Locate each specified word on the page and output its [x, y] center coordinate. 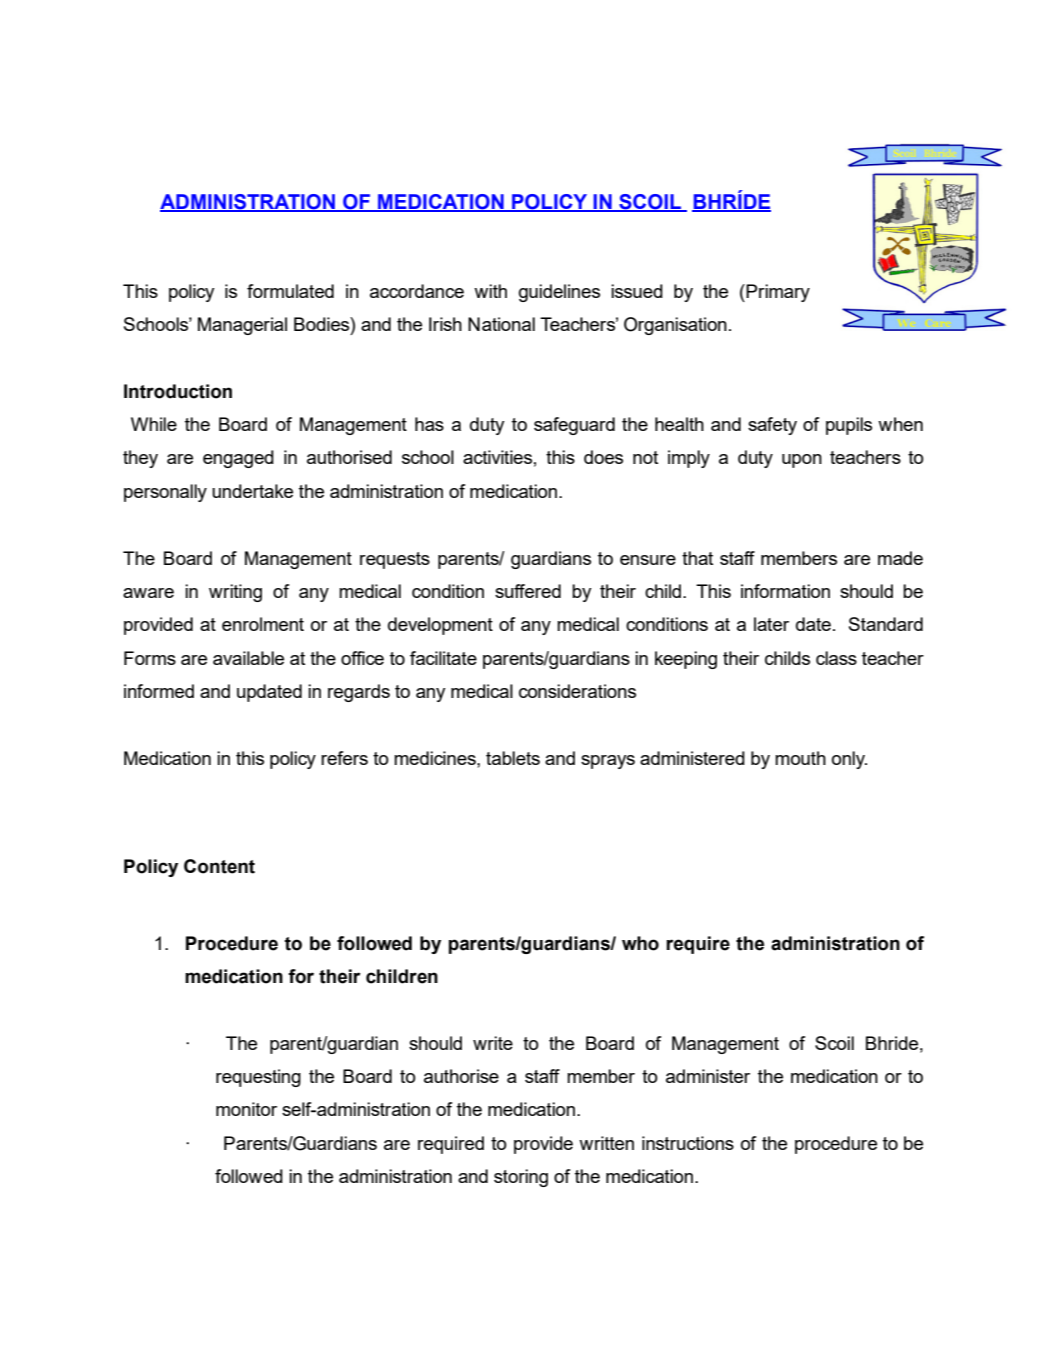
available [248, 658]
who [640, 943]
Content [219, 866]
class [836, 658]
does [603, 457]
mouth [800, 758]
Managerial [242, 326]
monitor [246, 1109]
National [501, 324]
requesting [258, 1078]
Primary [777, 293]
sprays [608, 762]
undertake [252, 491]
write [493, 1043]
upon [802, 461]
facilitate [443, 658]
